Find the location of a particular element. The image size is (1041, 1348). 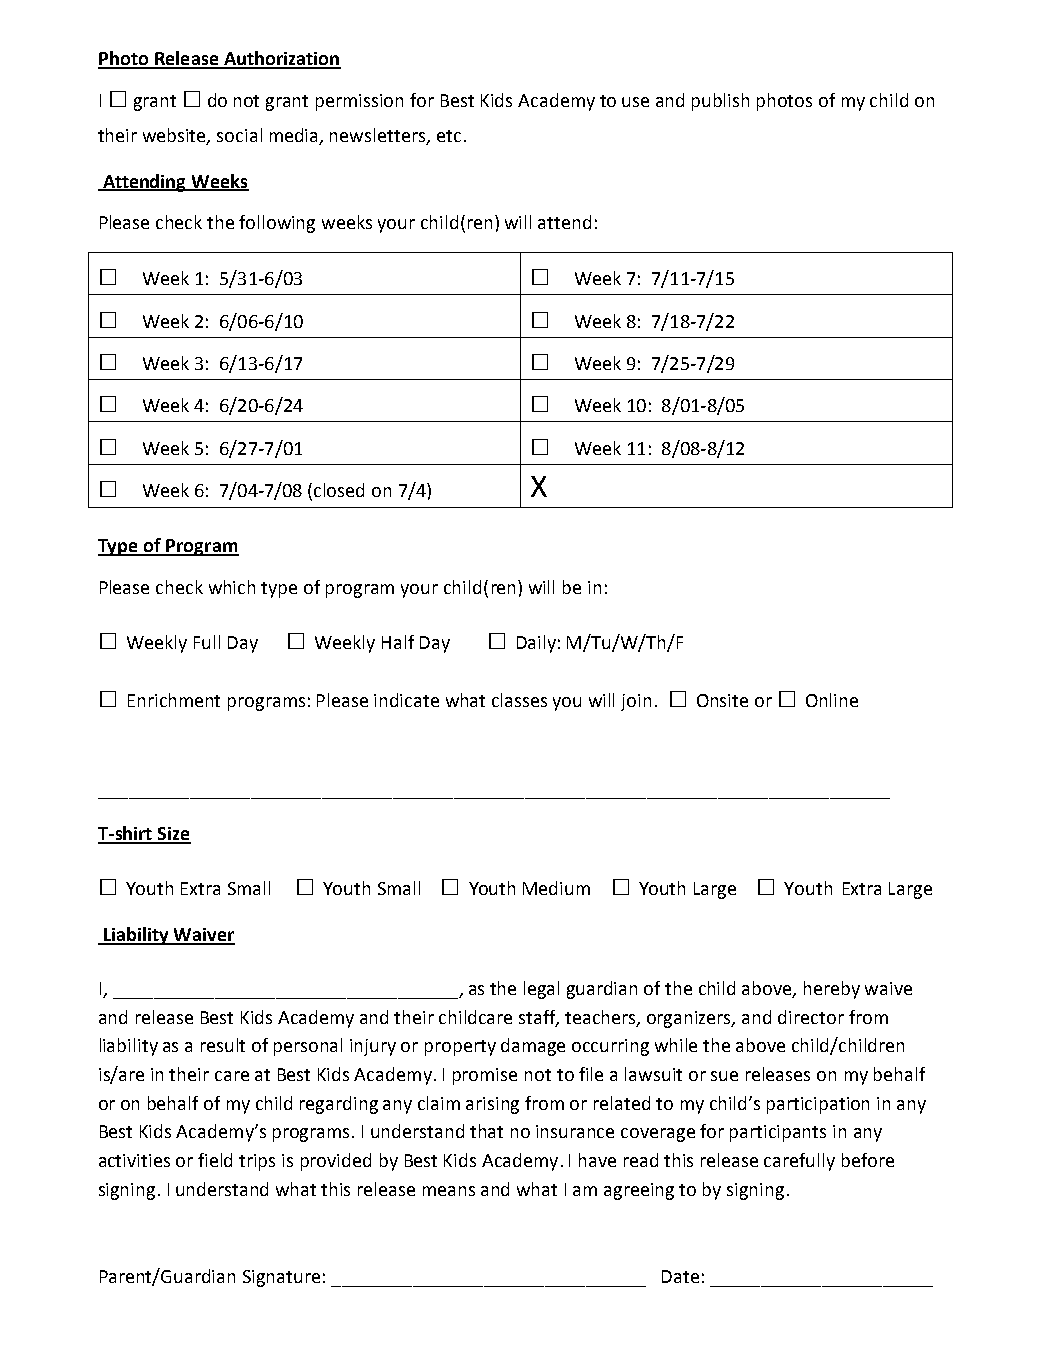

Signature is located at coordinates (281, 1278).
